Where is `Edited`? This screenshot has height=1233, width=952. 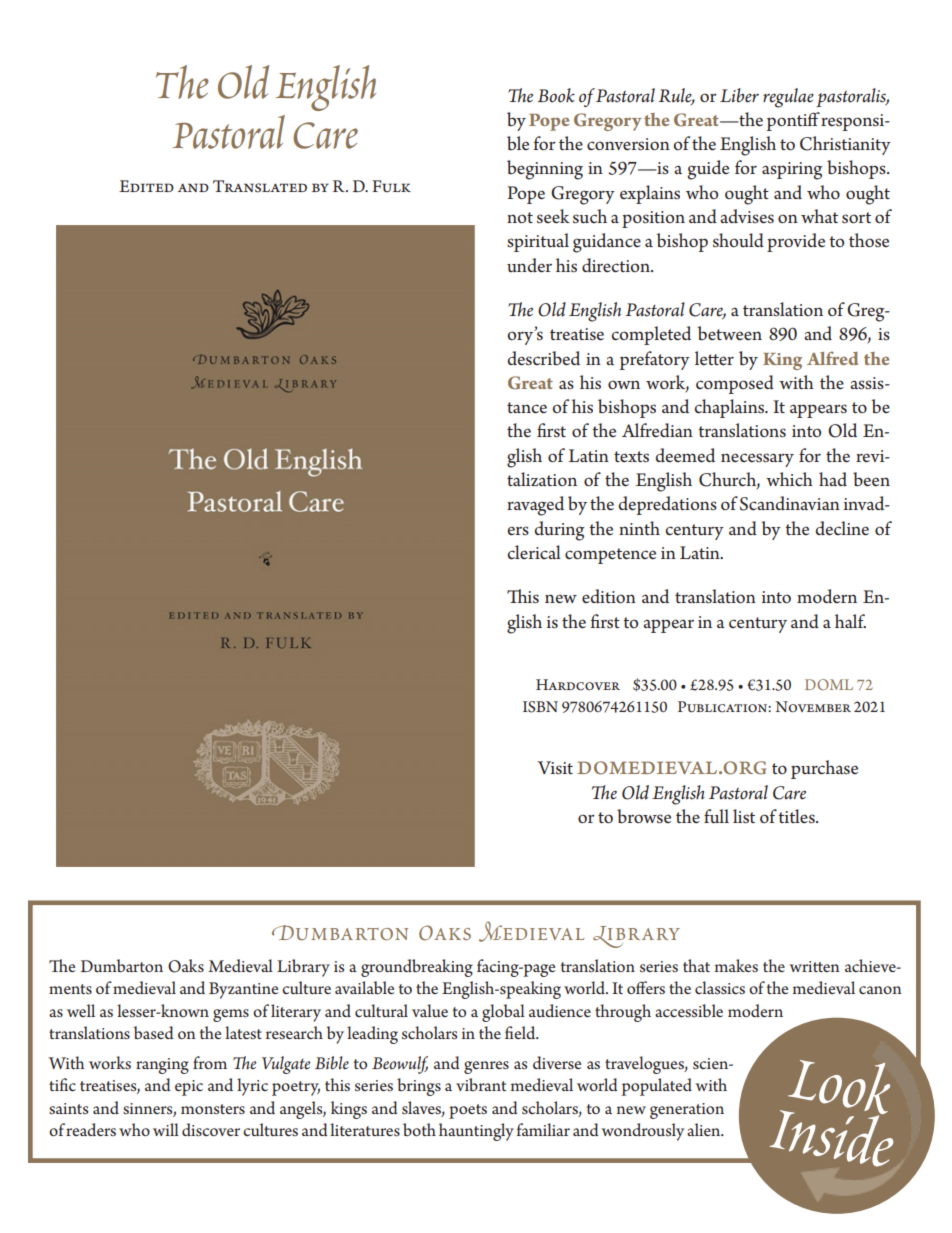
Edited is located at coordinates (146, 186).
